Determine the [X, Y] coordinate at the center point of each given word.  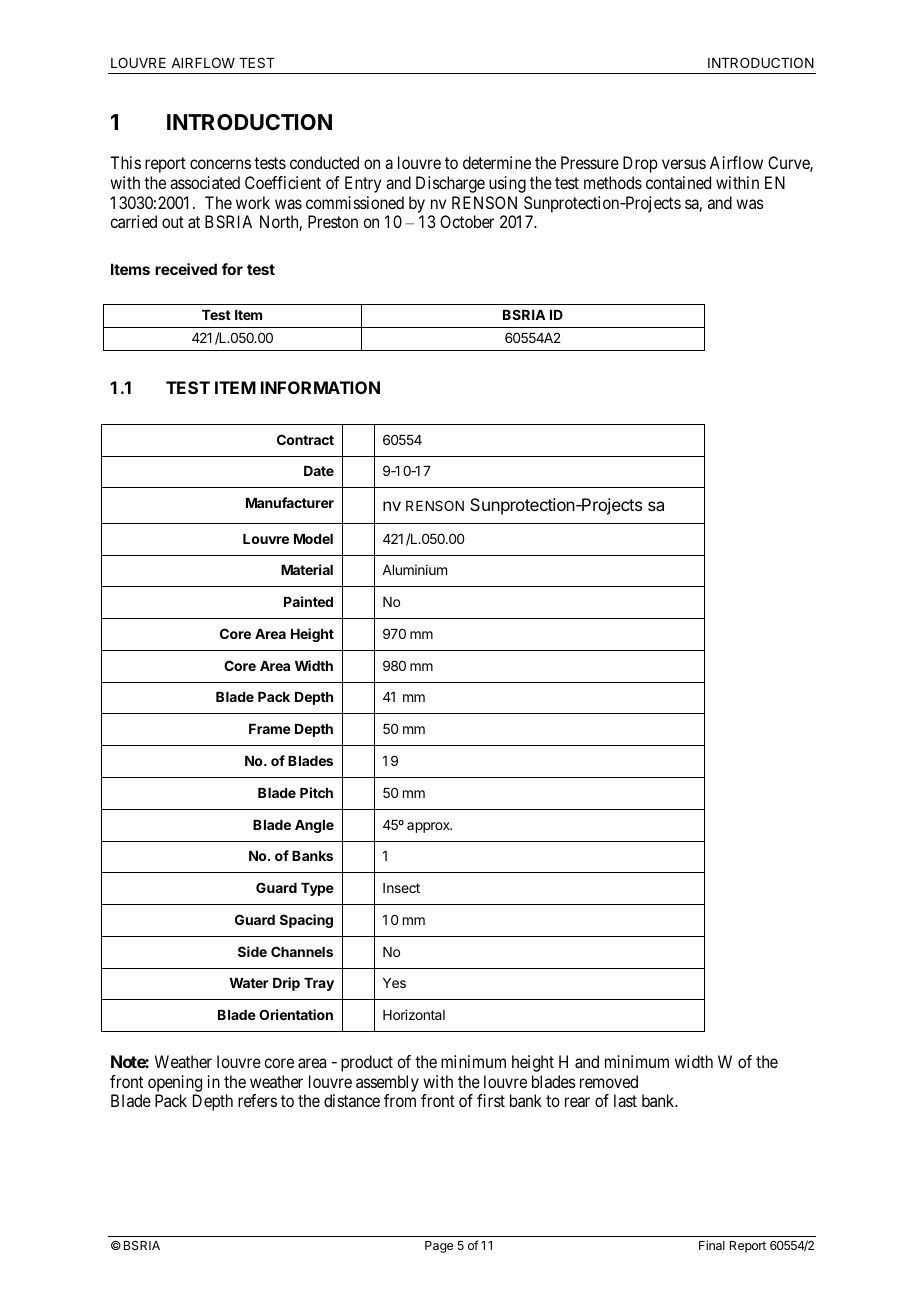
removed [609, 1081]
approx [429, 827]
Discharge [450, 184]
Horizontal [414, 1014]
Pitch [316, 792]
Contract [305, 439]
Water [248, 983]
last [625, 1100]
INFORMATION [320, 387]
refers [257, 1100]
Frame [270, 729]
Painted [308, 601]
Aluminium [414, 569]
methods [613, 182]
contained [678, 182]
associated [205, 182]
